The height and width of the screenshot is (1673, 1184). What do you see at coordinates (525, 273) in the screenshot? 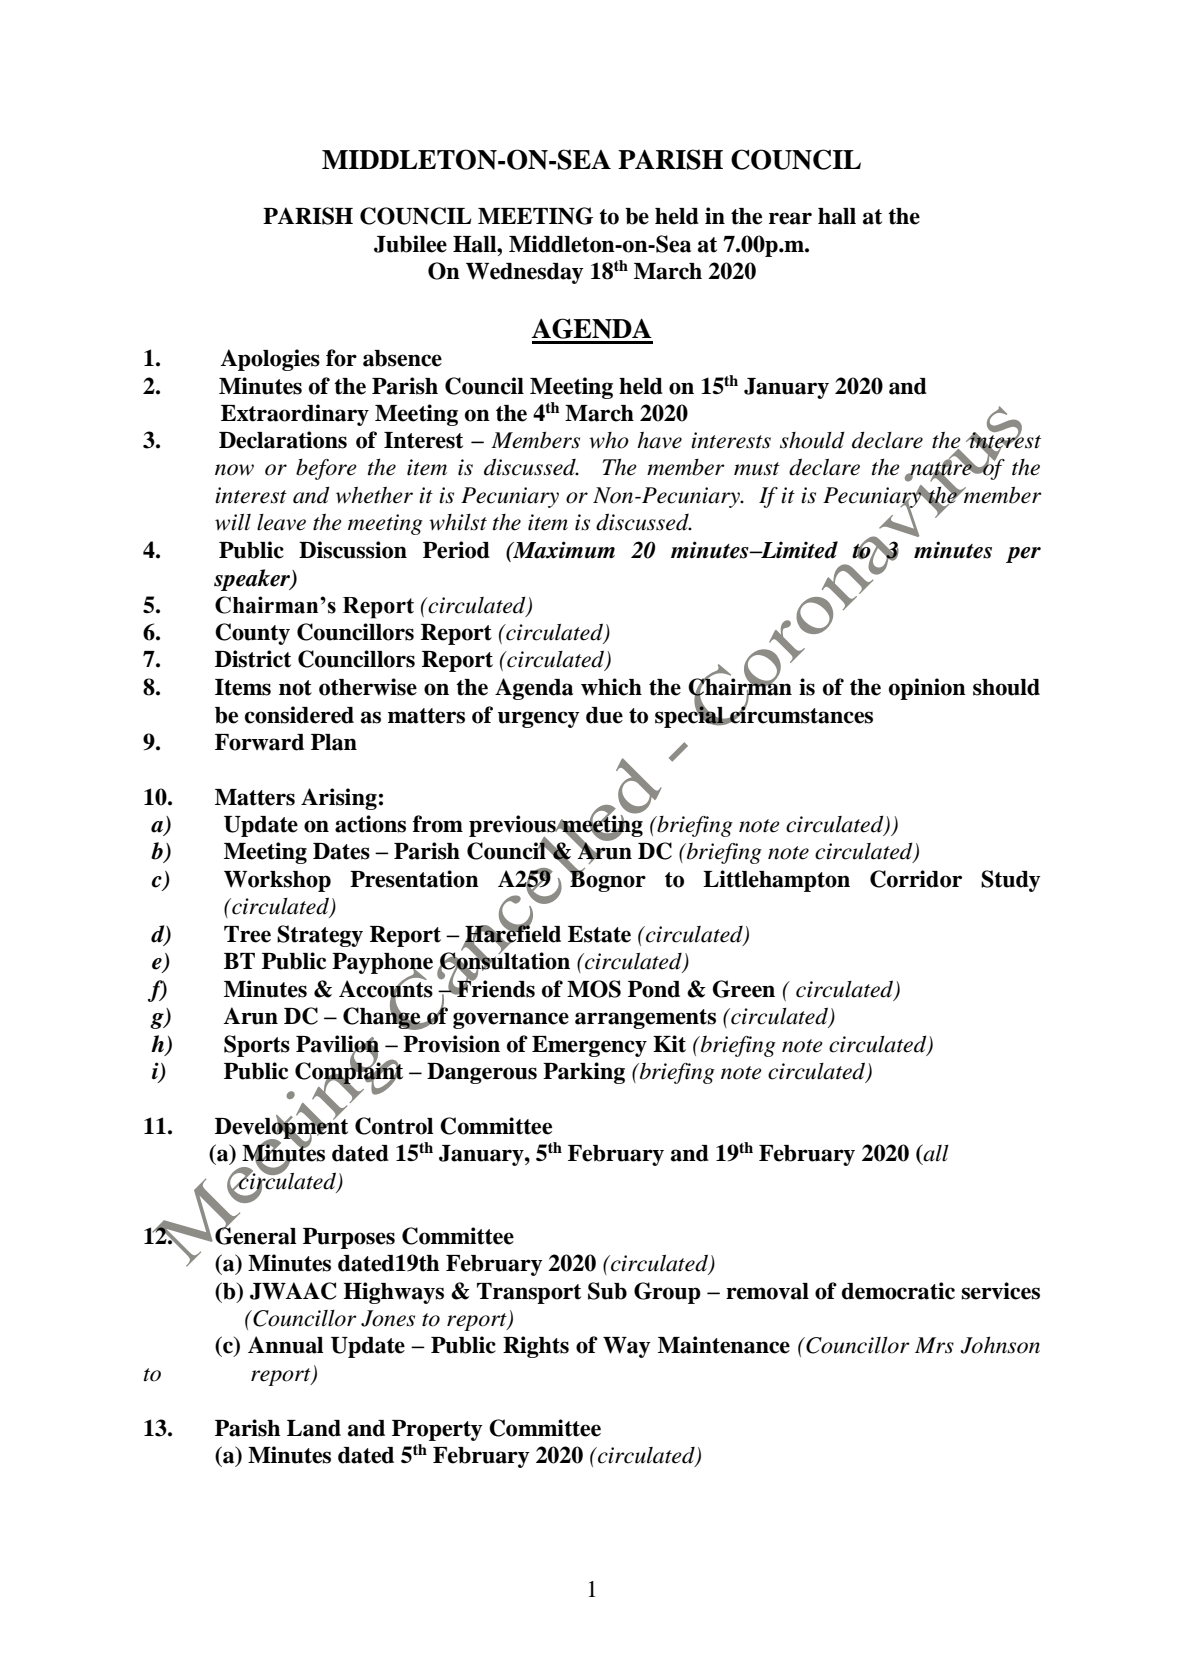
I see `Wednesday` at bounding box center [525, 273].
